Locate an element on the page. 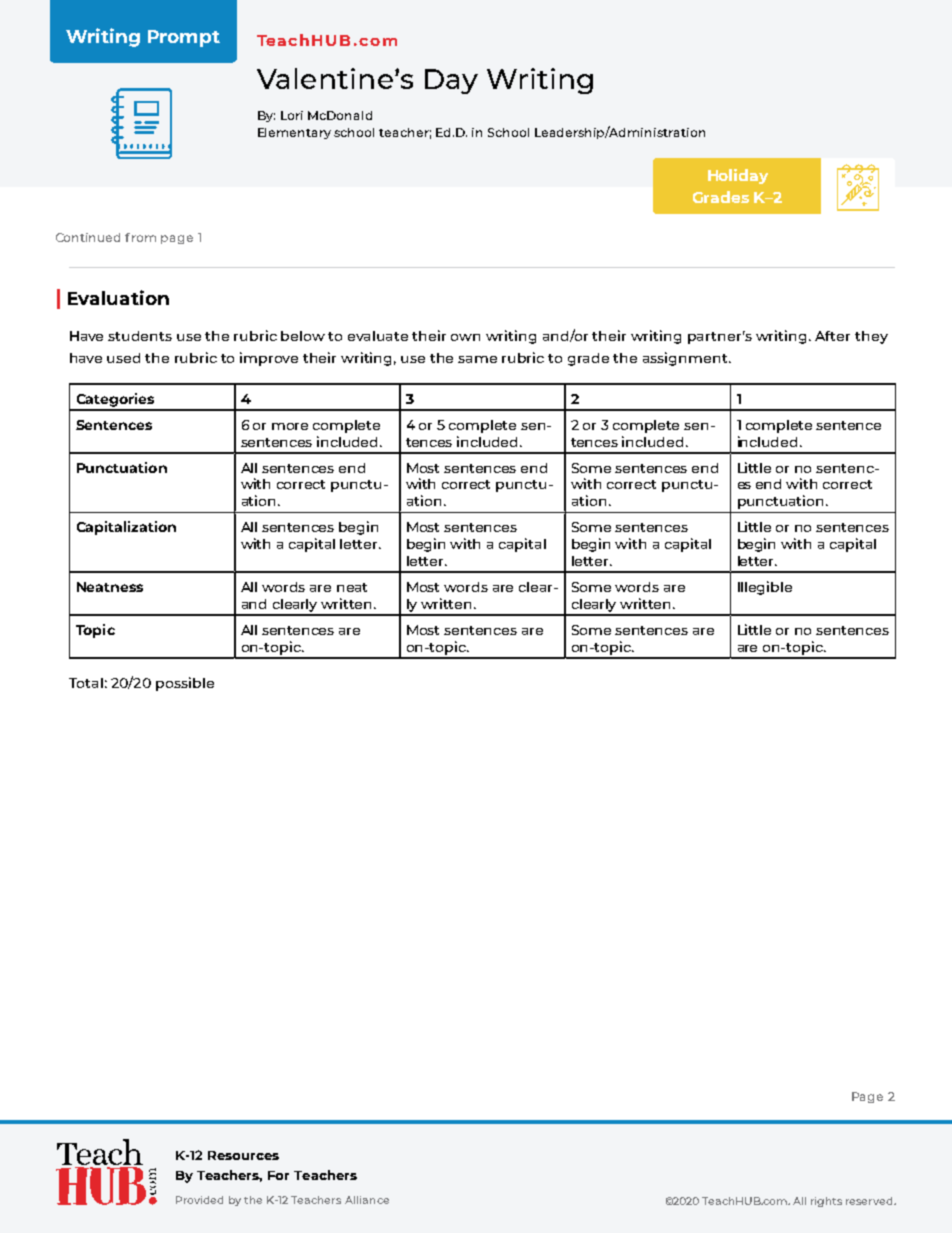 The image size is (952, 1233). Illegible is located at coordinates (765, 588).
